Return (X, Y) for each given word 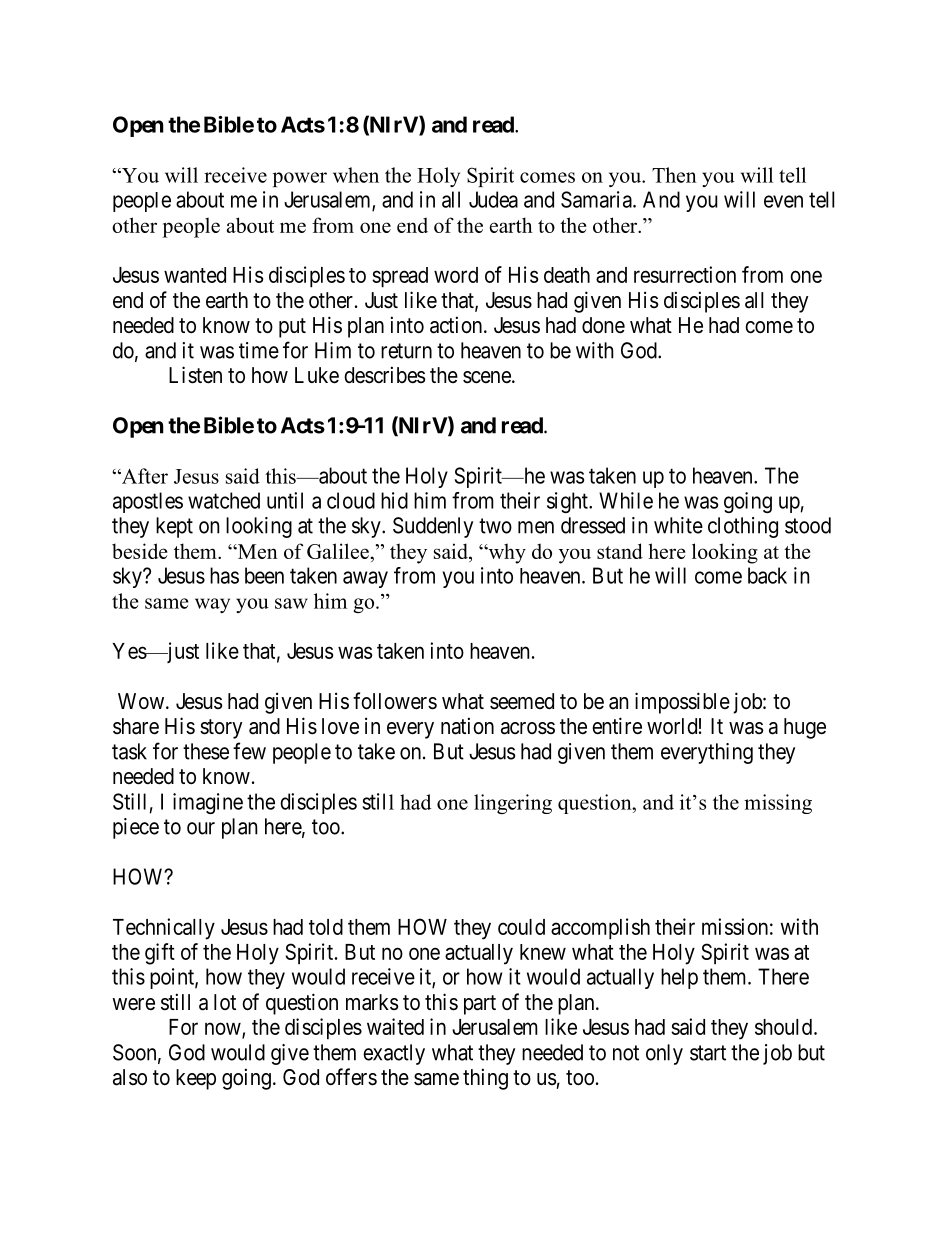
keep (196, 1079)
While (626, 500)
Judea (493, 199)
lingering (513, 804)
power (300, 179)
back (767, 575)
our (201, 828)
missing (778, 804)
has (224, 575)
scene (487, 377)
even (783, 201)
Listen (195, 375)
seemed (522, 701)
